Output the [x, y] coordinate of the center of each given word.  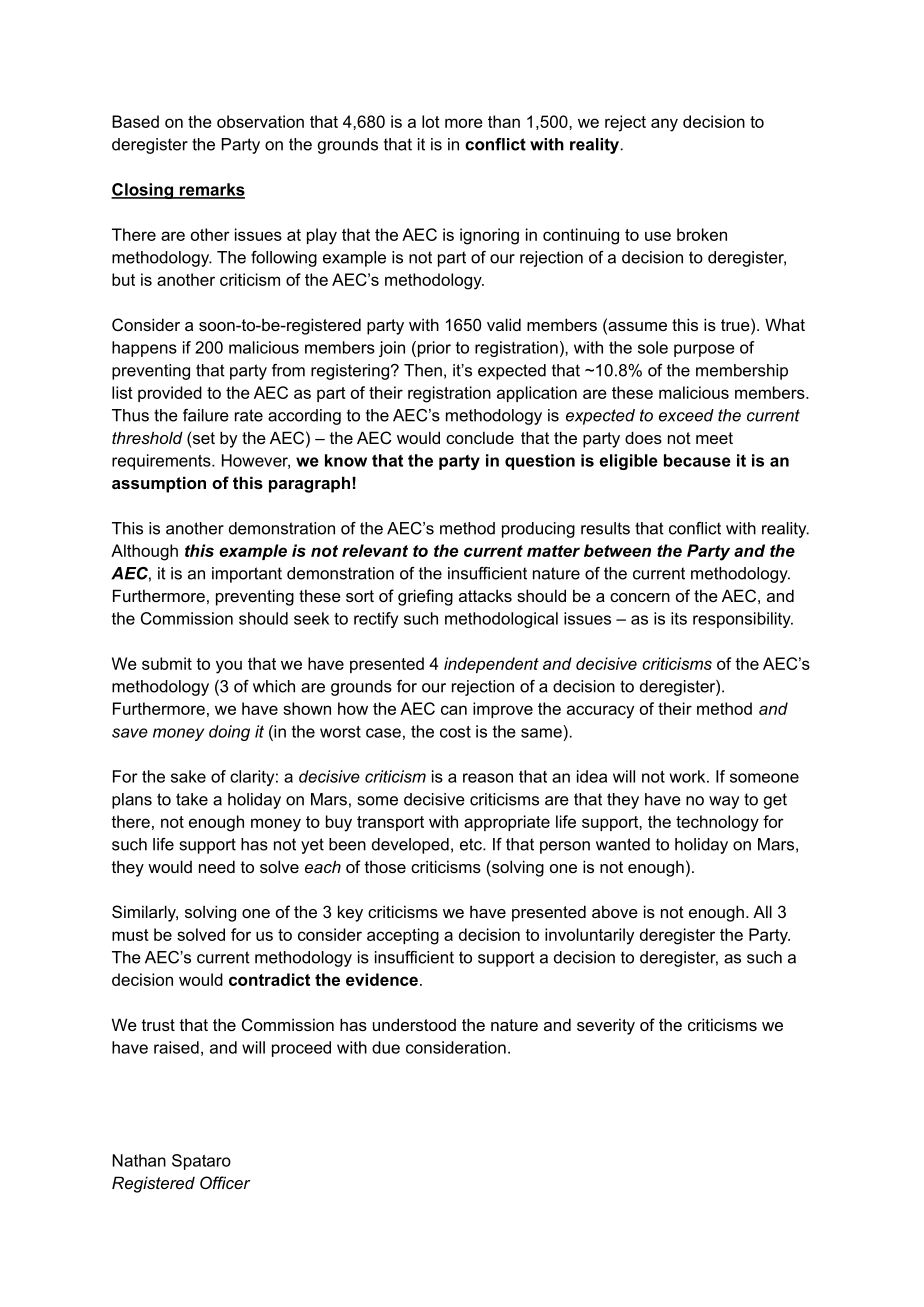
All [762, 911]
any [664, 125]
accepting [403, 936]
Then [423, 370]
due [386, 1047]
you [229, 667]
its [679, 618]
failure [206, 415]
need [217, 866]
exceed [686, 415]
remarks [211, 190]
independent [491, 665]
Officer [225, 1182]
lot [431, 121]
